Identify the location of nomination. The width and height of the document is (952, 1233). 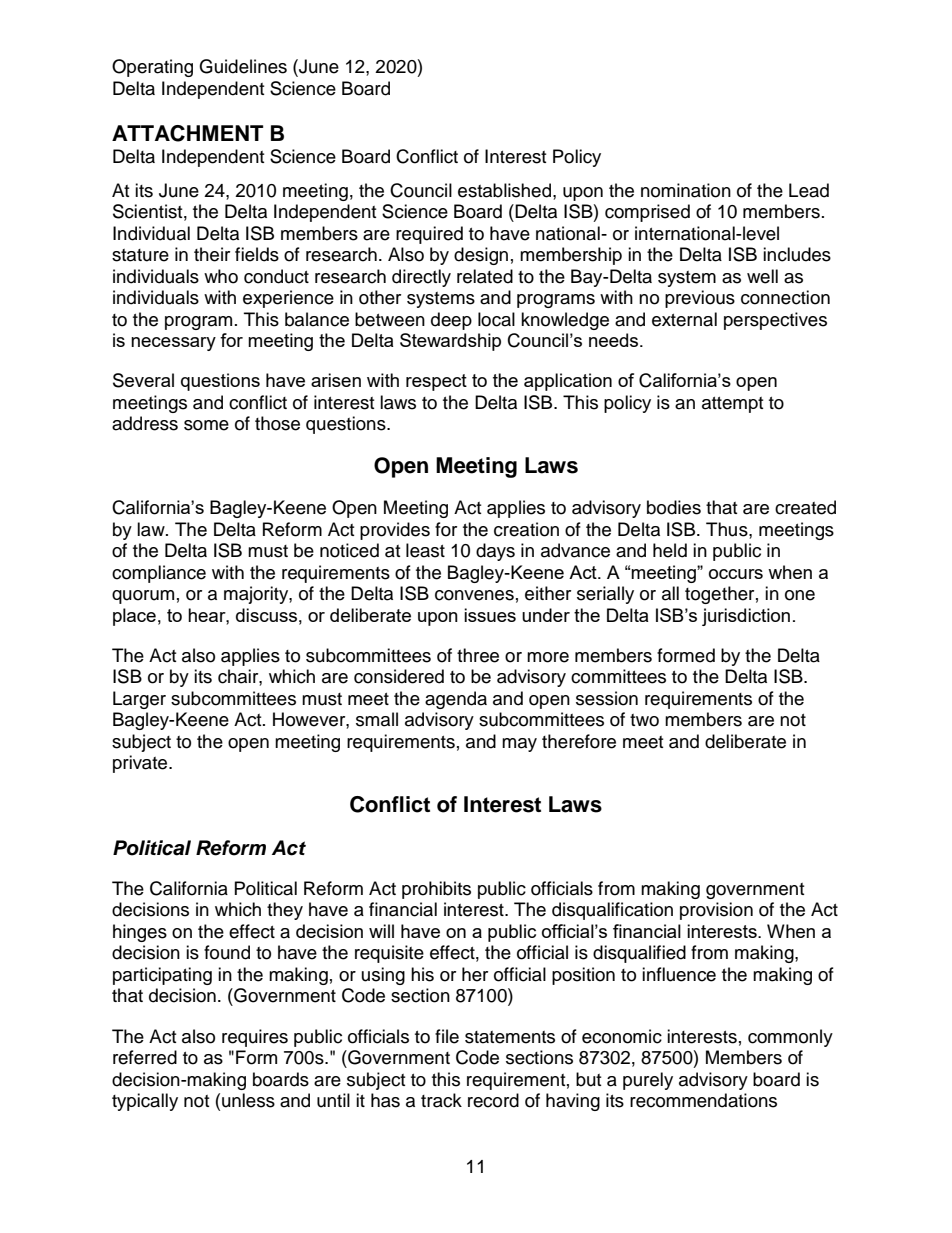
(686, 190).
